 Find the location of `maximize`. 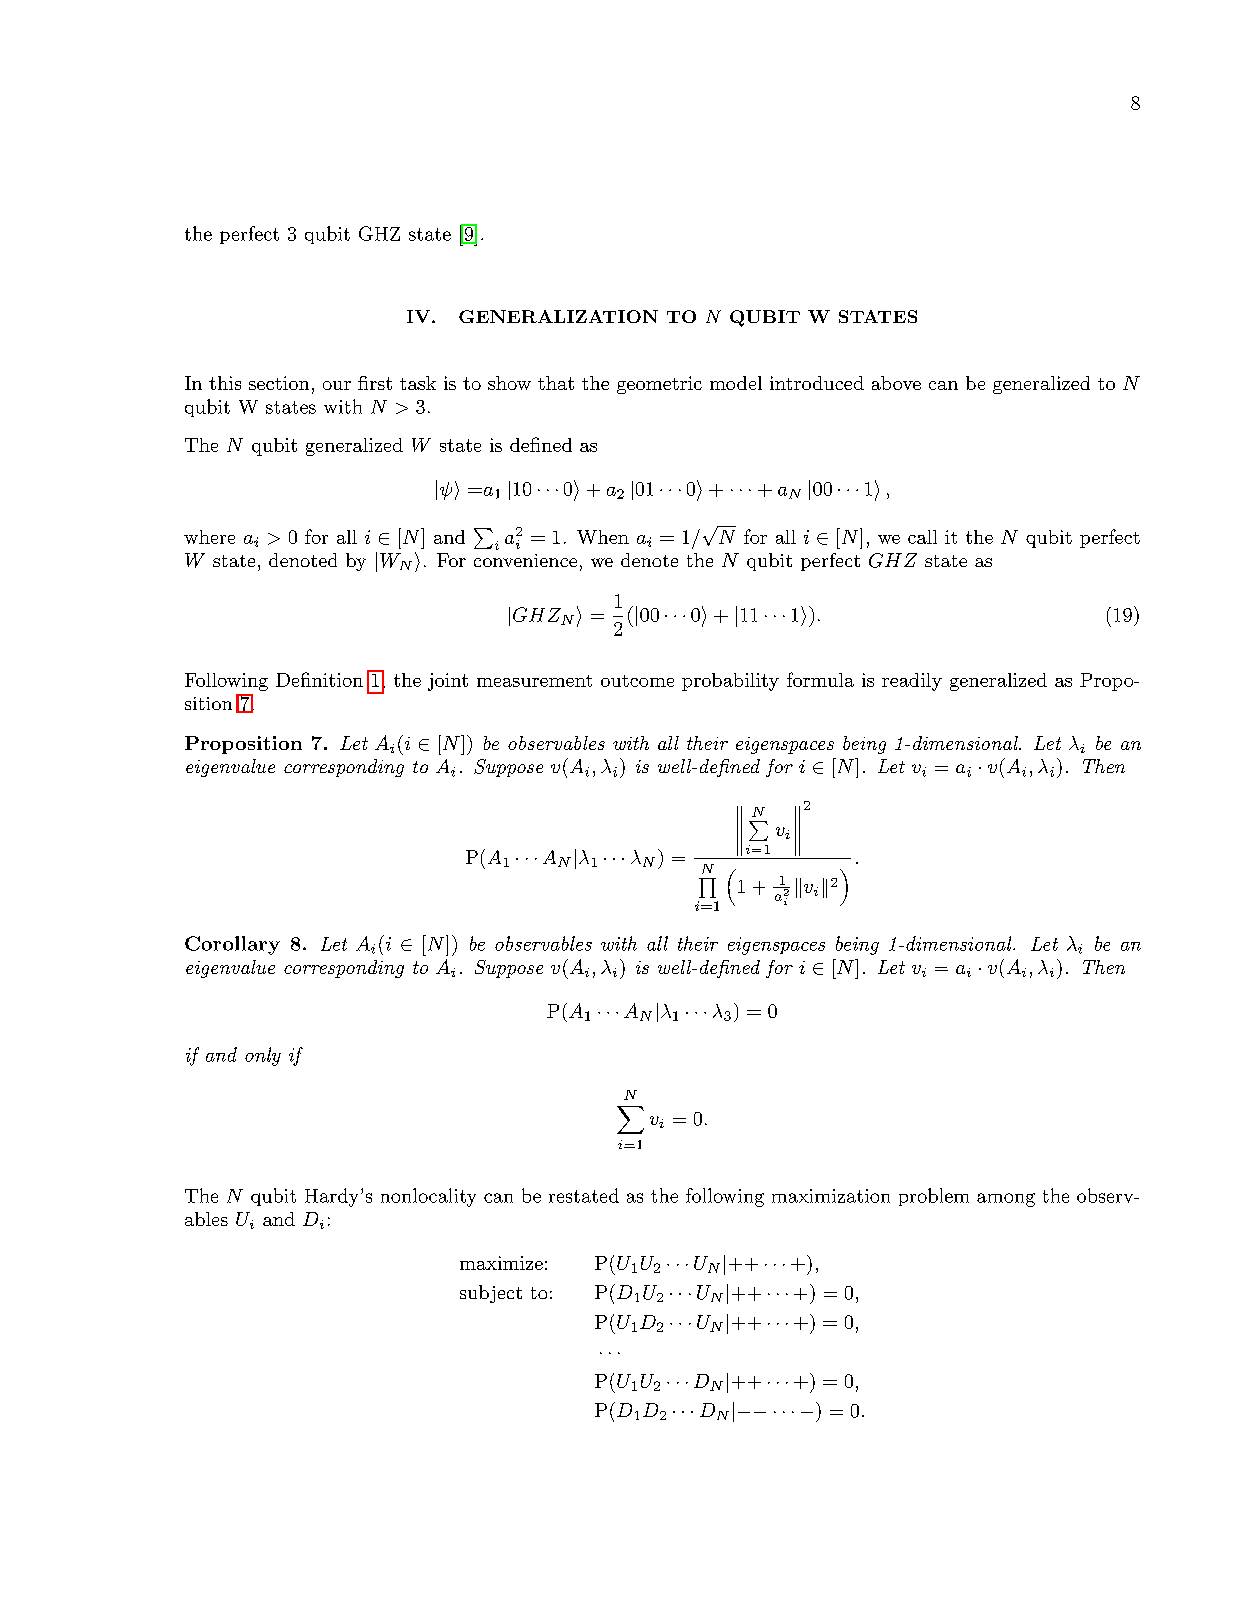

maximize is located at coordinates (501, 1263).
